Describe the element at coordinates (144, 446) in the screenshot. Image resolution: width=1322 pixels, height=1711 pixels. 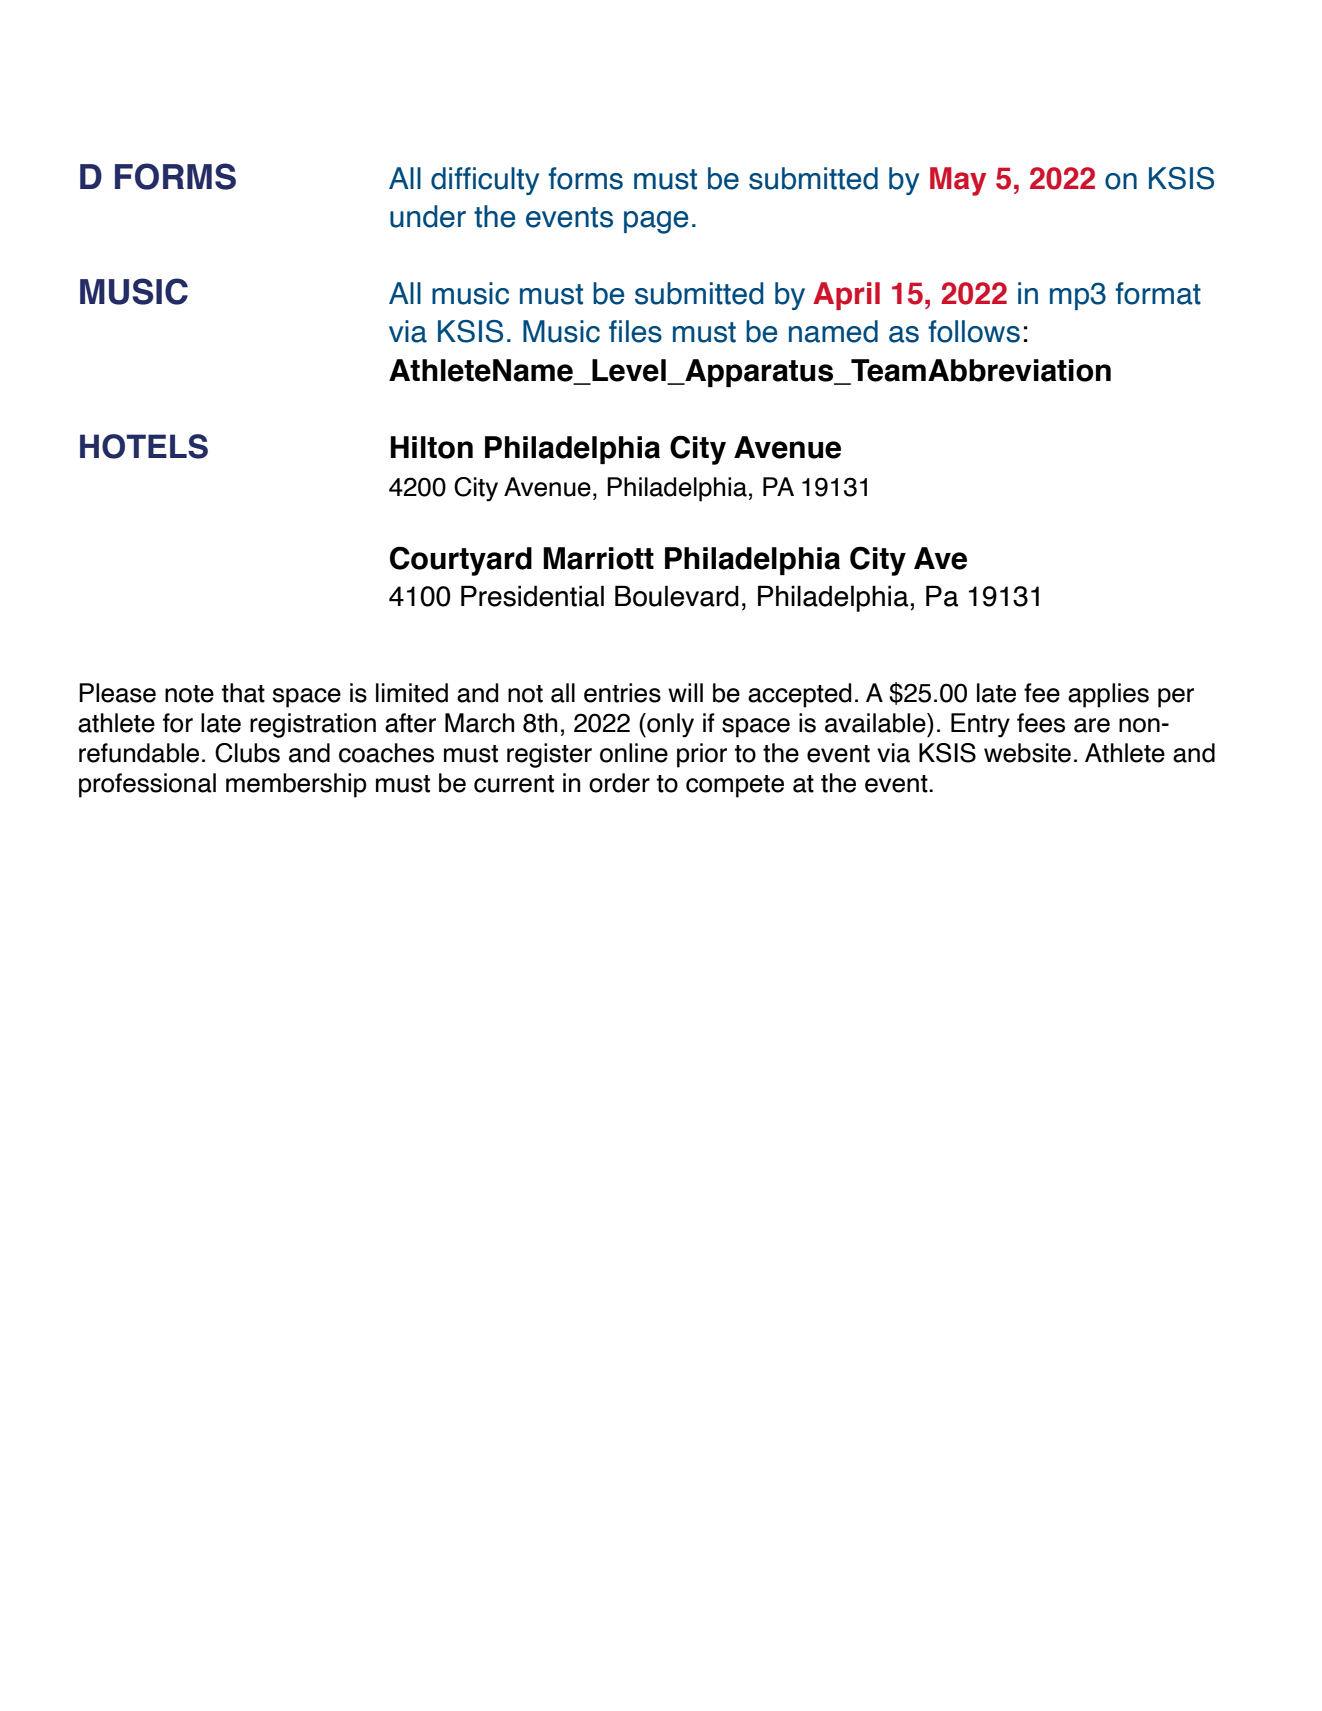
I see `HOTELS` at that location.
